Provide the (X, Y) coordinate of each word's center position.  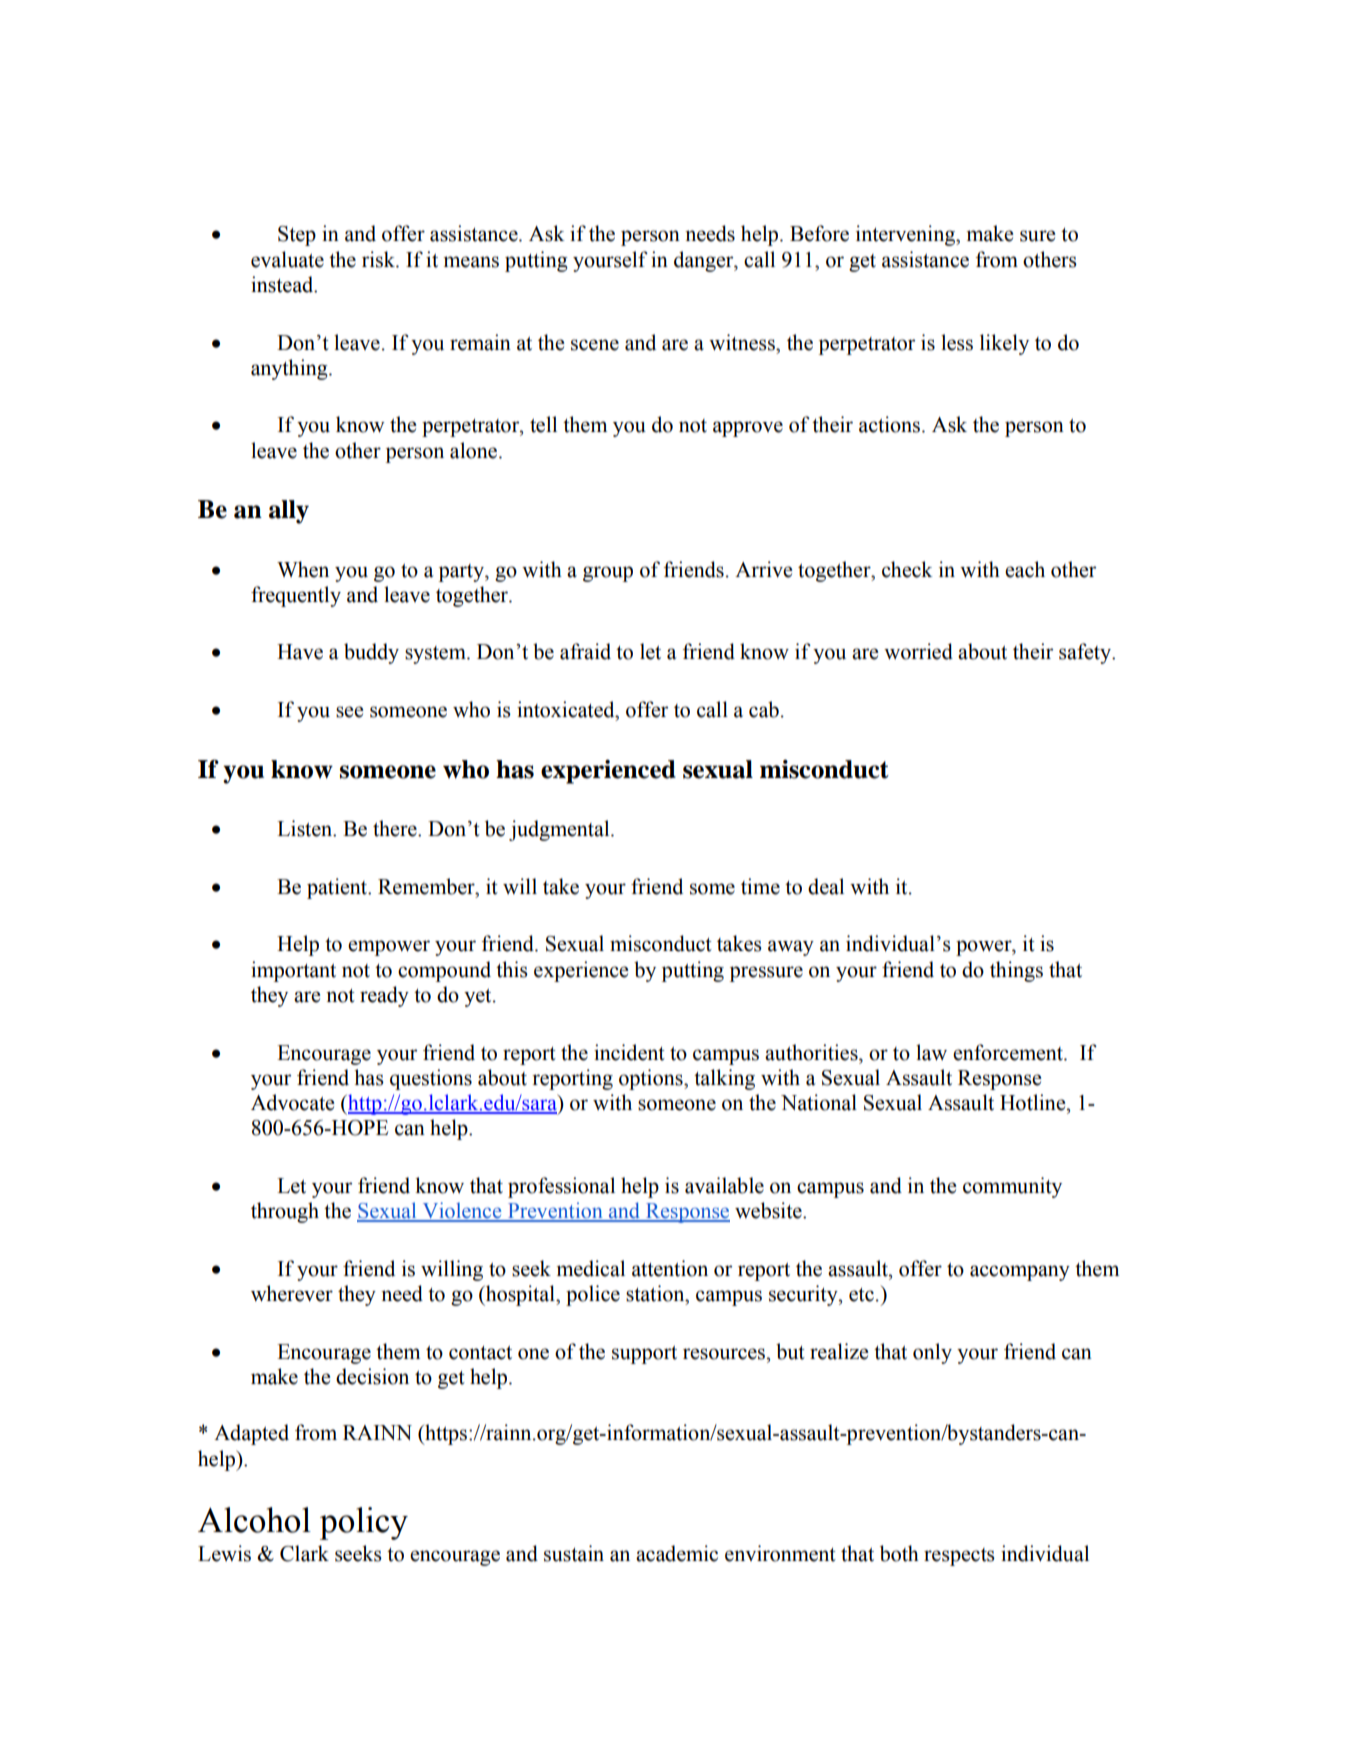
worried (918, 651)
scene (595, 345)
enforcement (1009, 1052)
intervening (906, 235)
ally (289, 512)
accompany (1020, 1273)
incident (629, 1052)
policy (364, 1523)
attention (670, 1268)
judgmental (560, 830)
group (608, 574)
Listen (306, 828)
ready (384, 996)
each (1025, 569)
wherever (292, 1293)
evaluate (287, 259)
